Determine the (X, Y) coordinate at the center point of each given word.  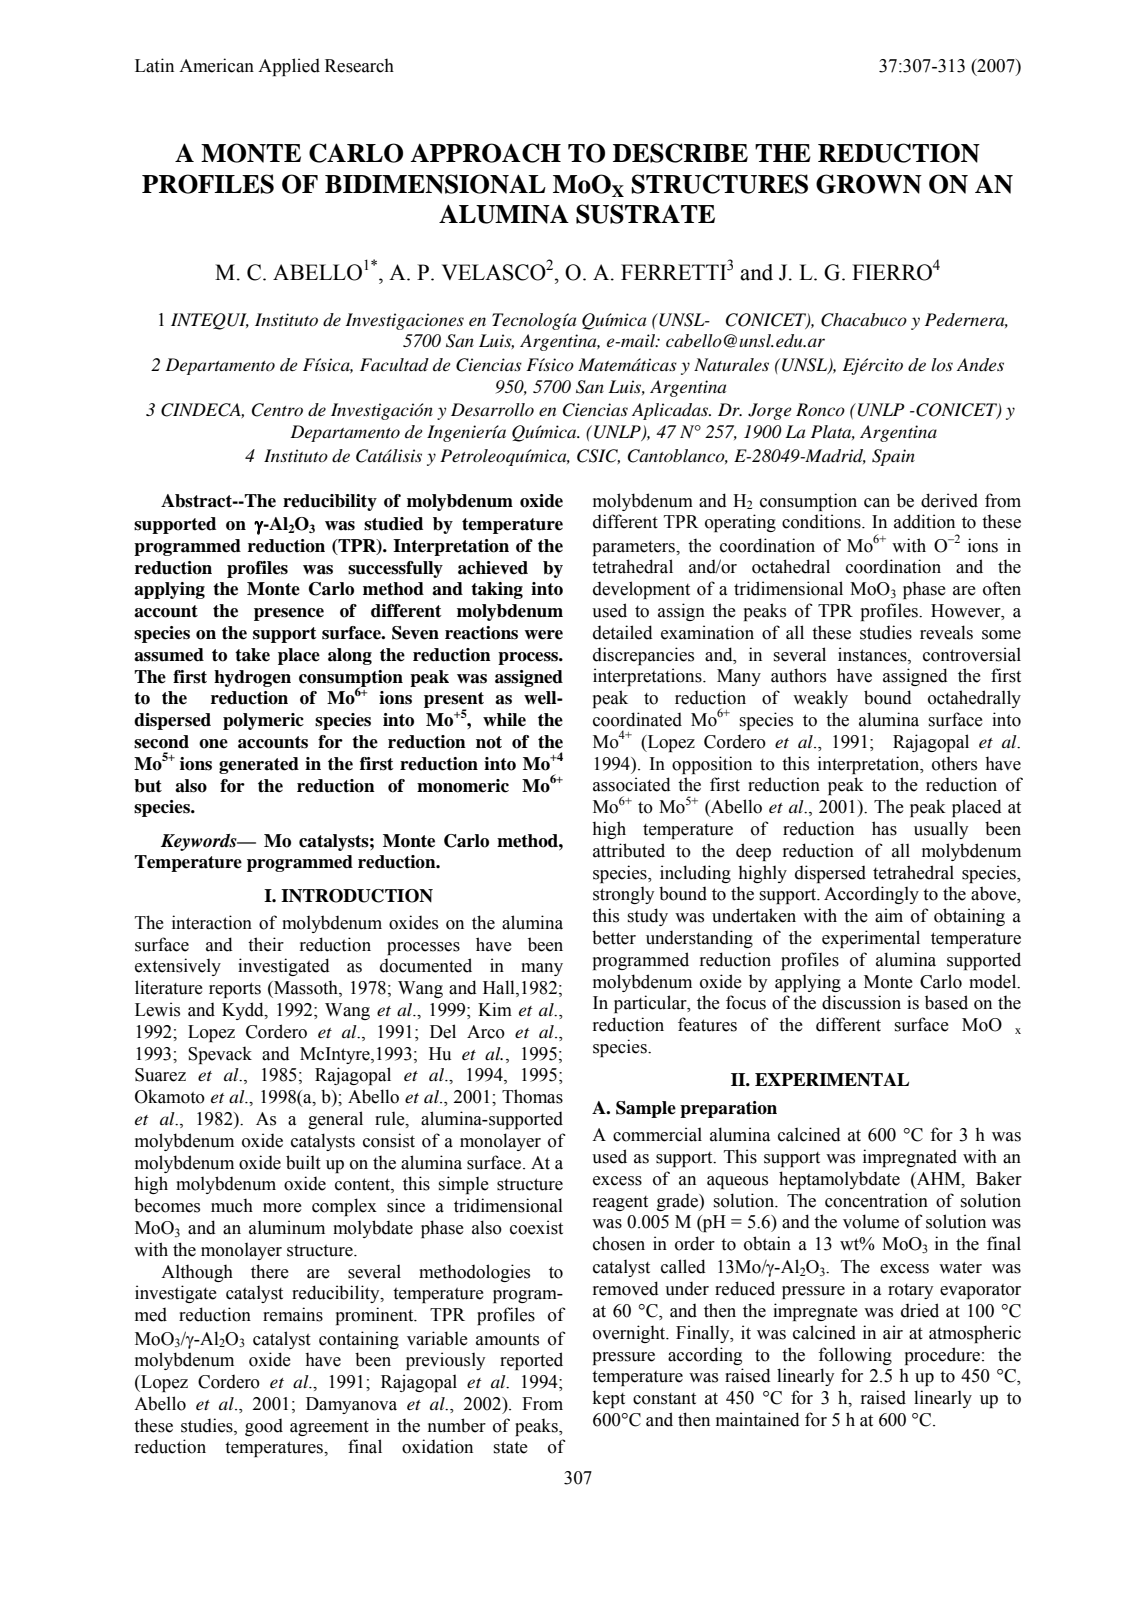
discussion (861, 1002)
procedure (942, 1356)
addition (924, 521)
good (264, 1427)
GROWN (869, 184)
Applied (289, 67)
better (614, 937)
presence (289, 614)
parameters (635, 548)
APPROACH (485, 153)
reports (235, 990)
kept (609, 1399)
